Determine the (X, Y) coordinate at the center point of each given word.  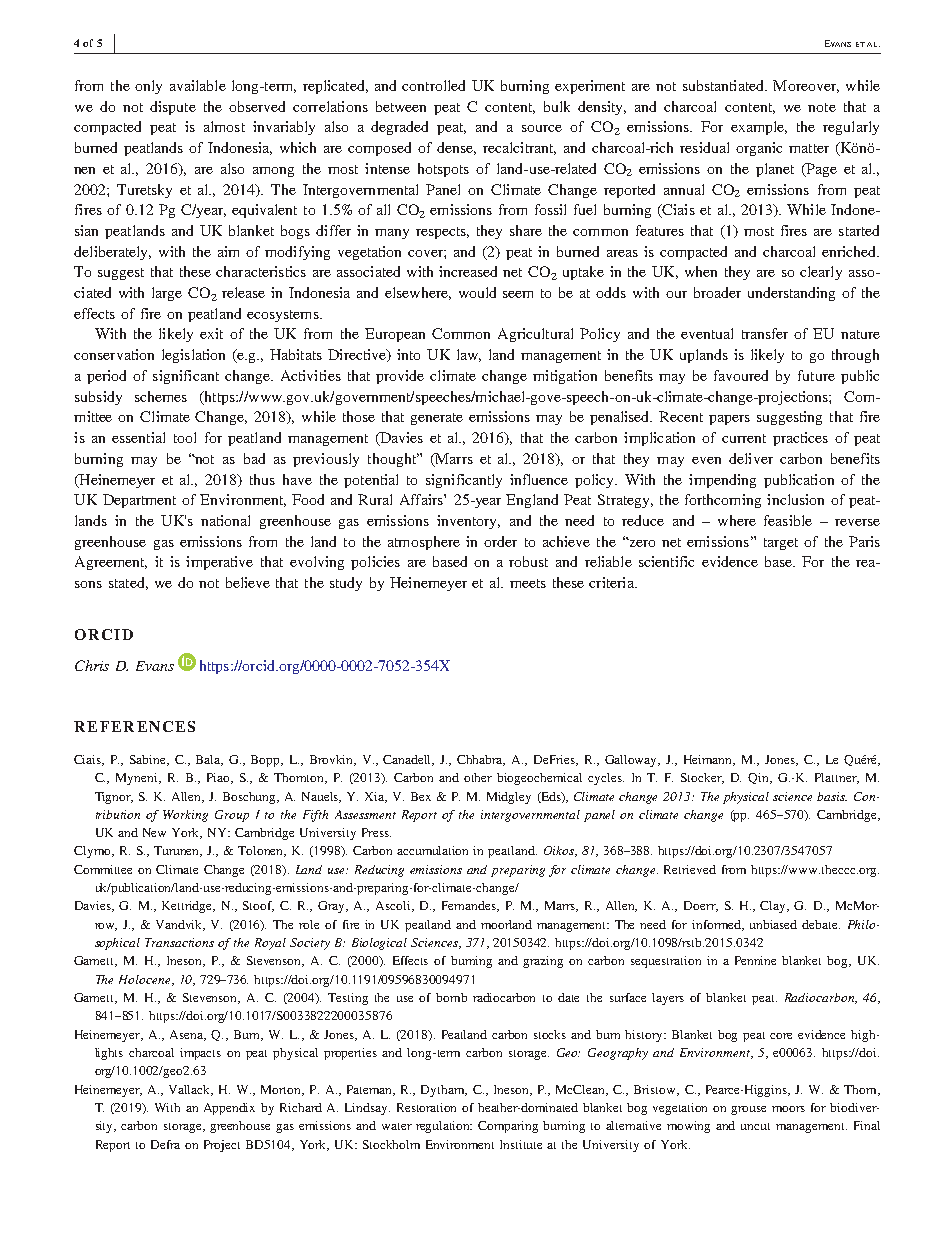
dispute (173, 108)
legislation (193, 356)
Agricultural (535, 335)
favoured (741, 375)
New (154, 832)
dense (456, 148)
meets (528, 583)
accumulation (432, 850)
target (781, 544)
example (759, 128)
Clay (774, 907)
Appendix (229, 1109)
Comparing (508, 1127)
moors (788, 1109)
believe (248, 582)
